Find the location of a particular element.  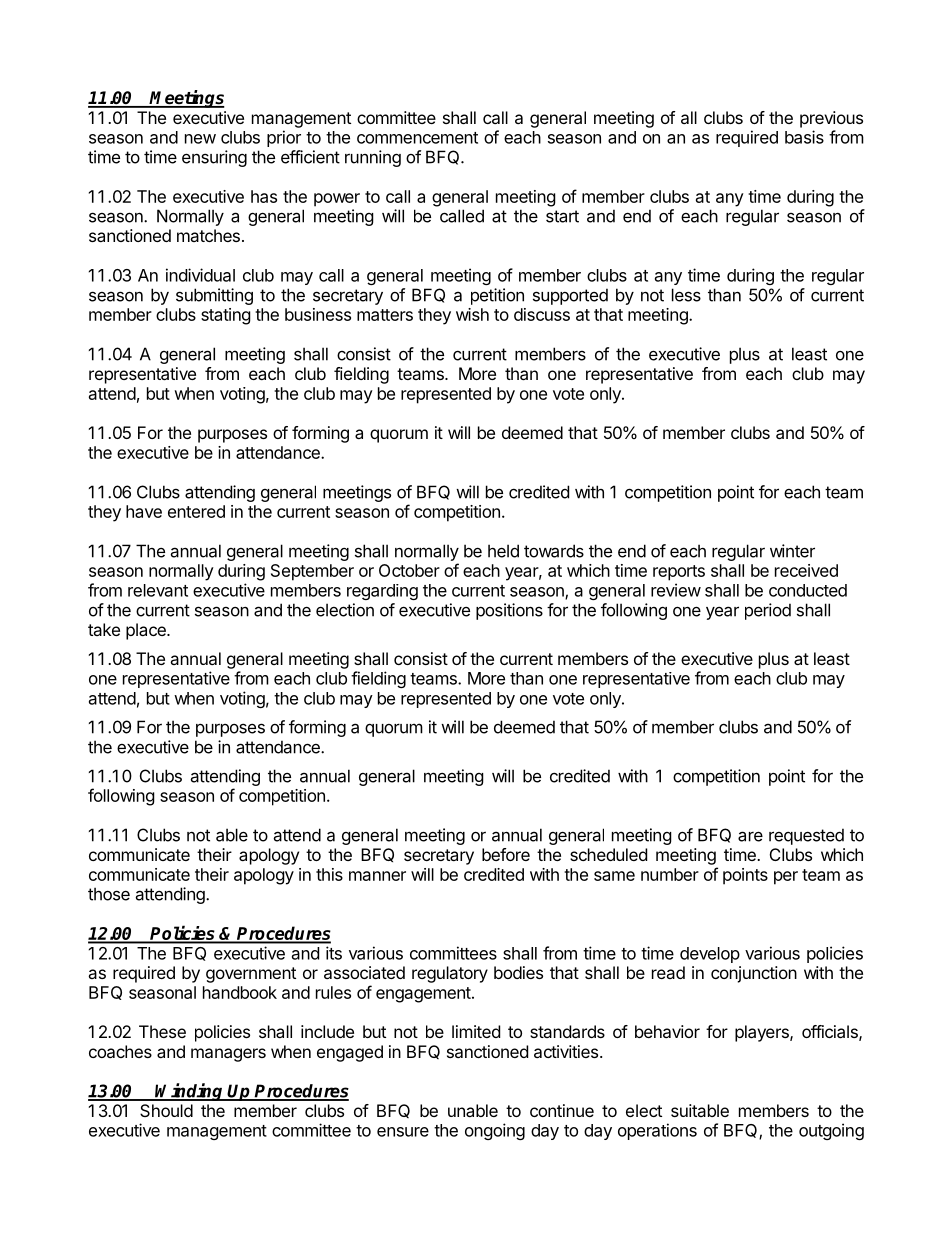

commencement is located at coordinates (417, 138).
